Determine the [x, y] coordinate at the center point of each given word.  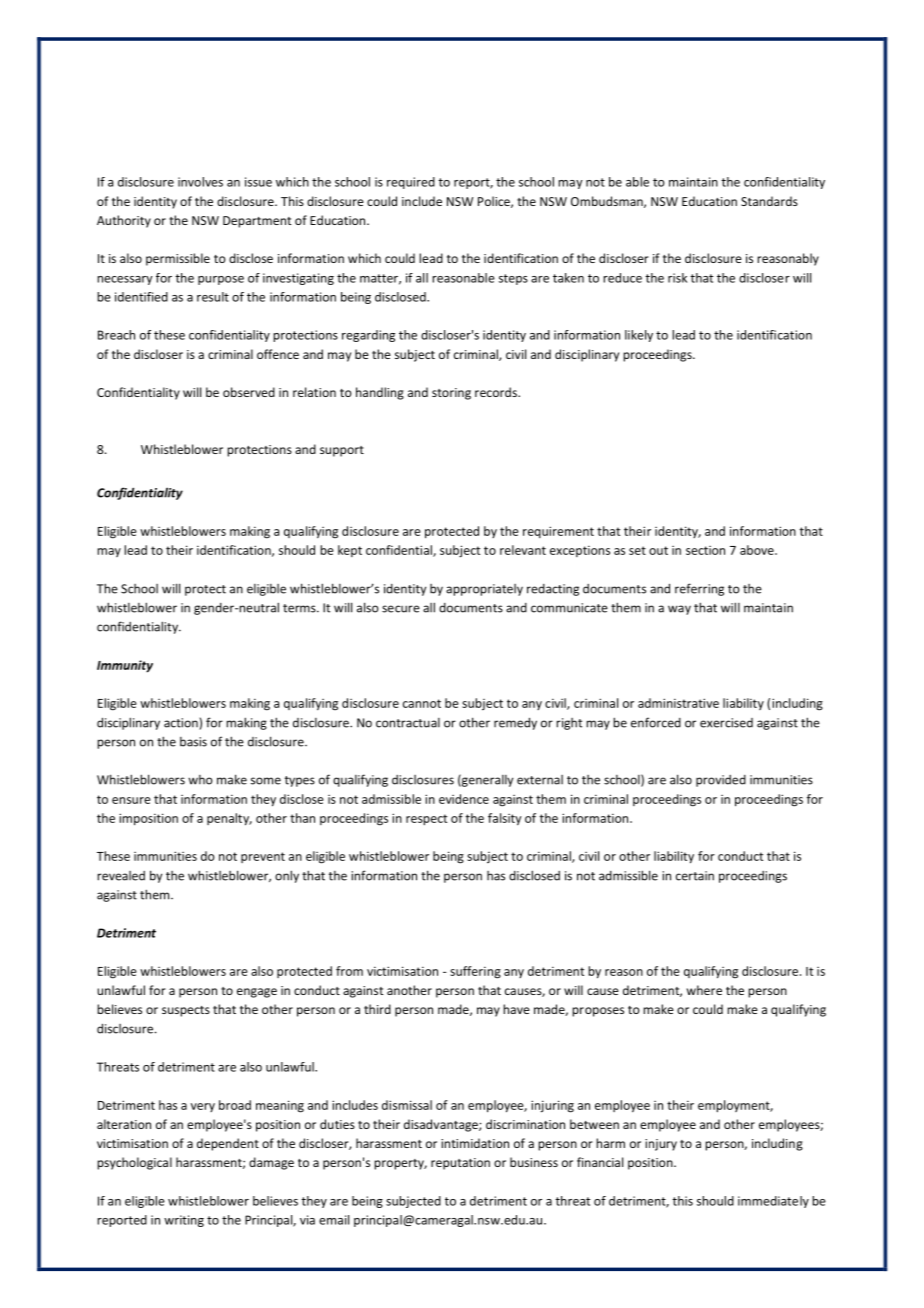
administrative [678, 703]
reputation [460, 1164]
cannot [422, 703]
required [411, 183]
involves [200, 182]
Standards [769, 201]
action [182, 724]
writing [184, 1221]
